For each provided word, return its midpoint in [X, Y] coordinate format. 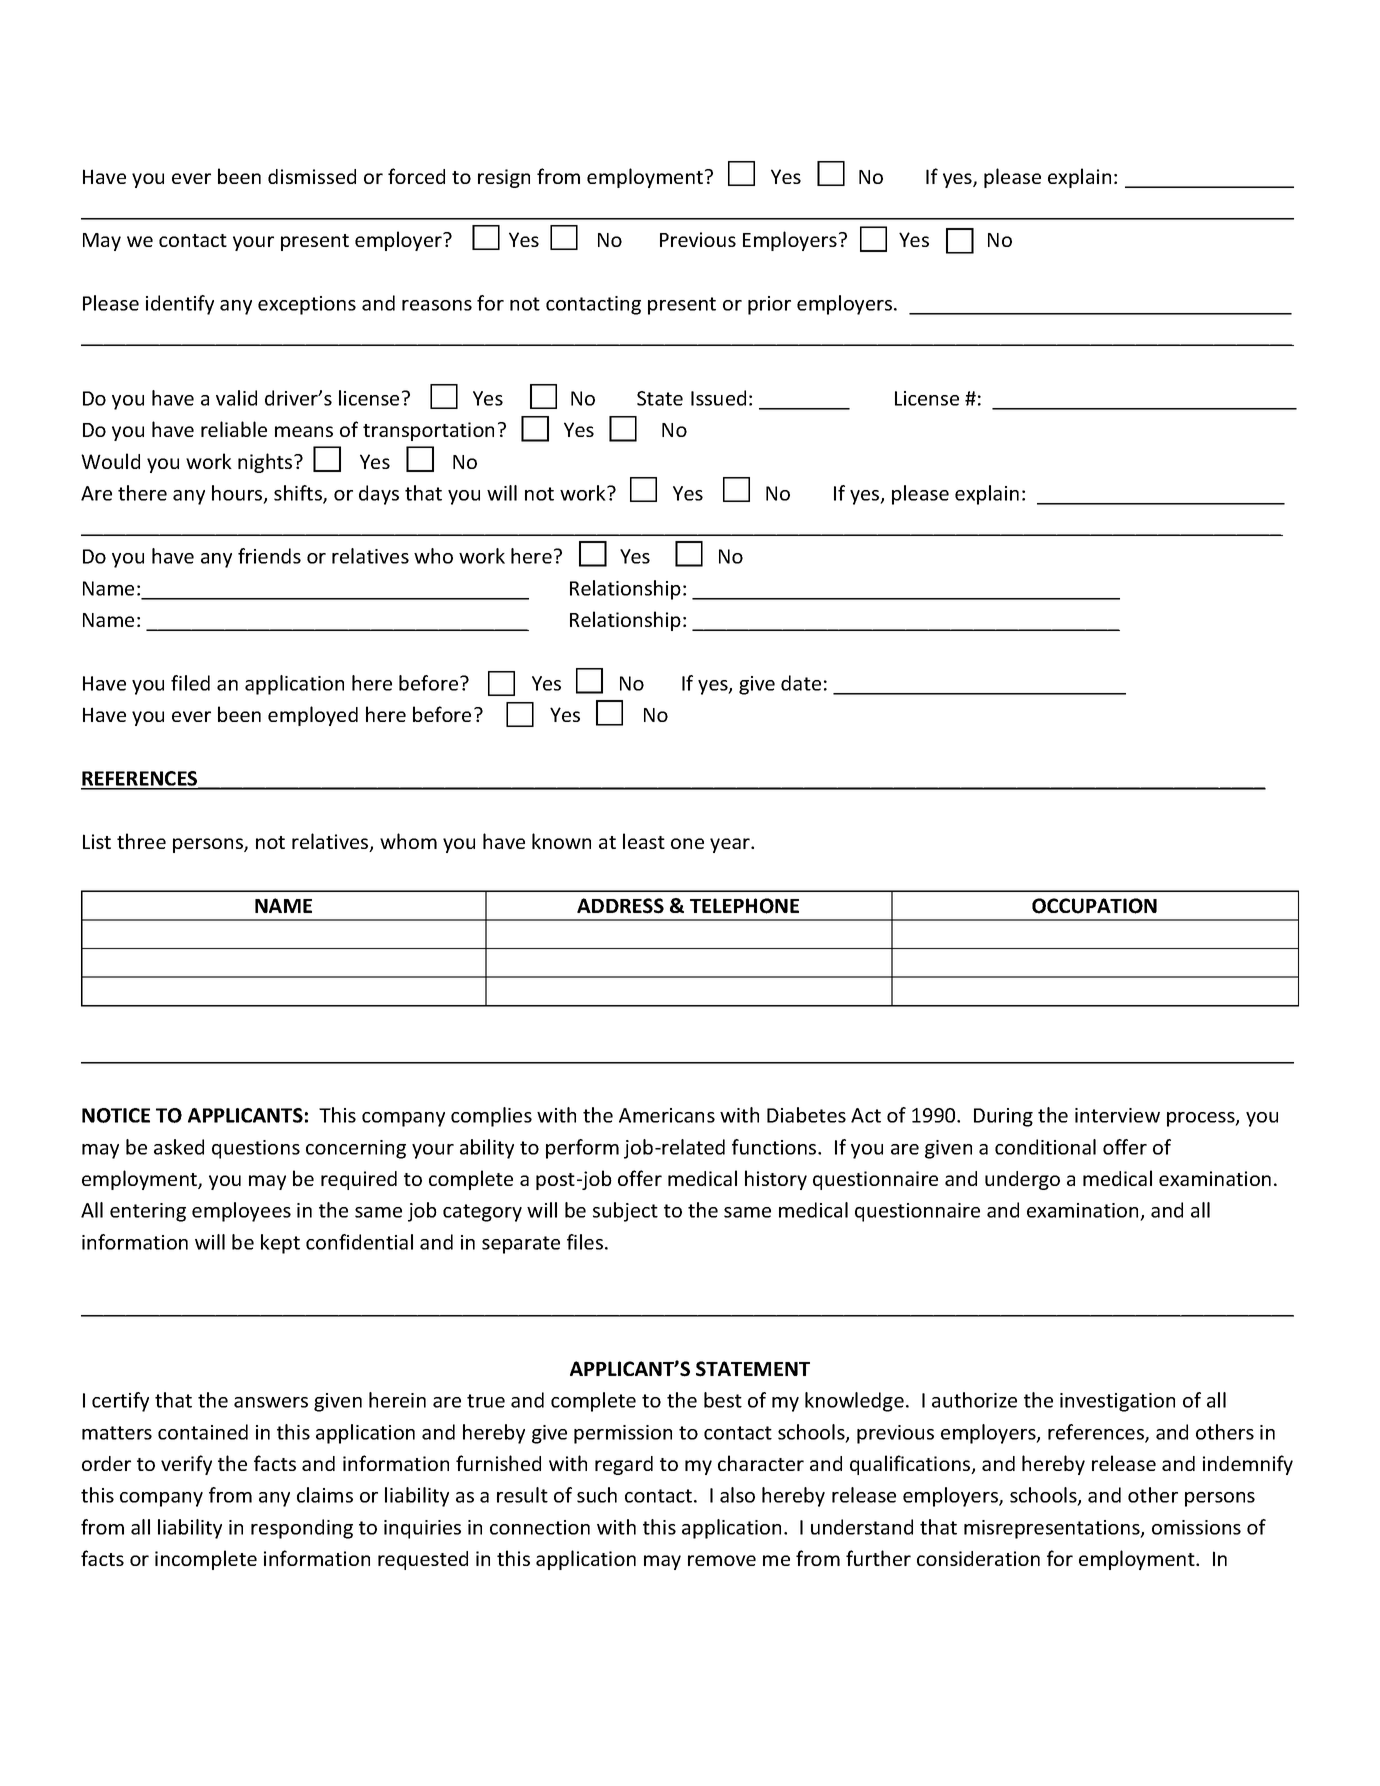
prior [769, 305]
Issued [718, 398]
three [141, 841]
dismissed [312, 176]
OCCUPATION [1094, 906]
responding [302, 1529]
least [644, 841]
